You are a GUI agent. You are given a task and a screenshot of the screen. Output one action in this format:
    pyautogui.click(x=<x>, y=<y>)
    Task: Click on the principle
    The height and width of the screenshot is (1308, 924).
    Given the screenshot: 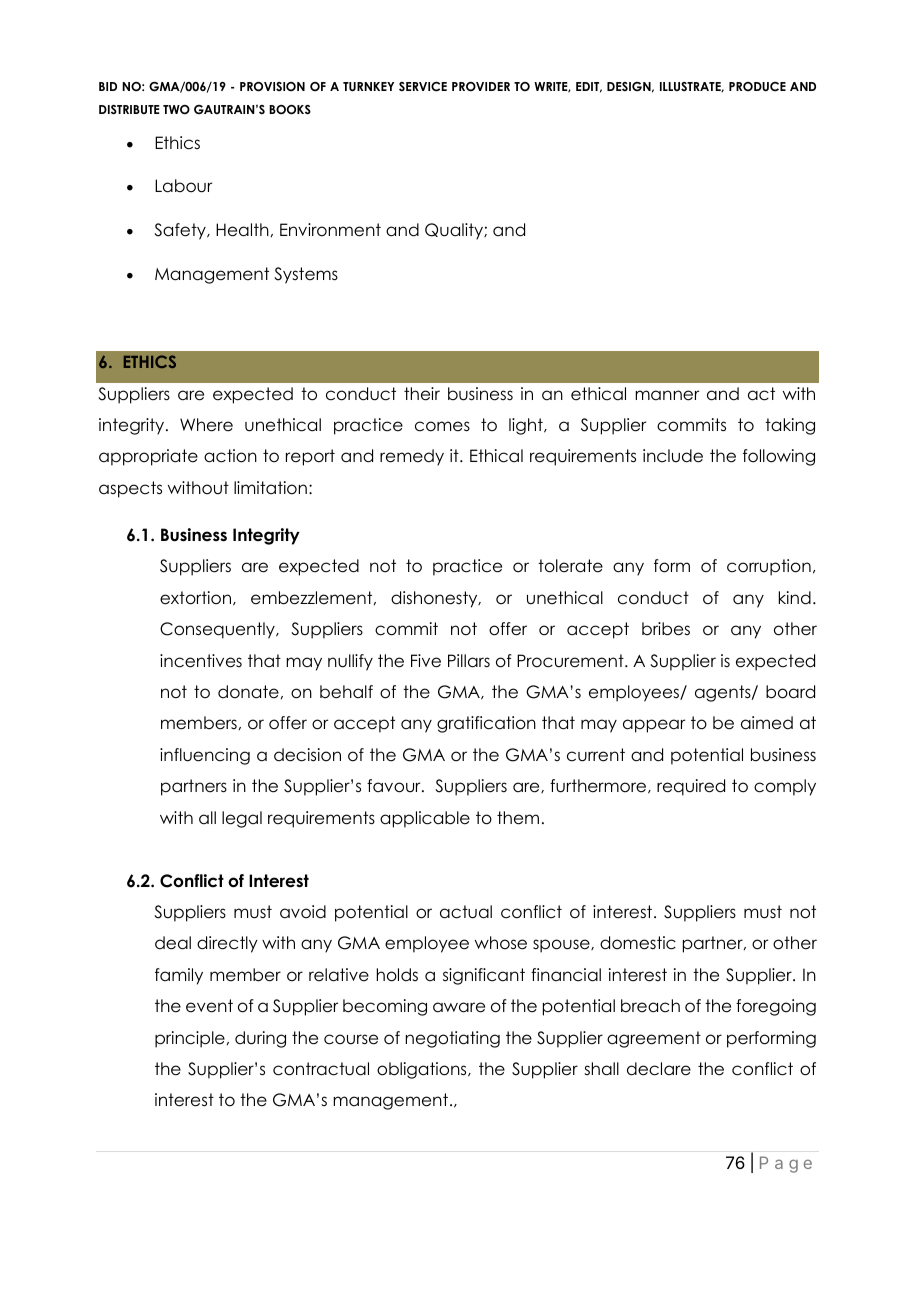 What is the action you would take?
    pyautogui.click(x=190, y=1039)
